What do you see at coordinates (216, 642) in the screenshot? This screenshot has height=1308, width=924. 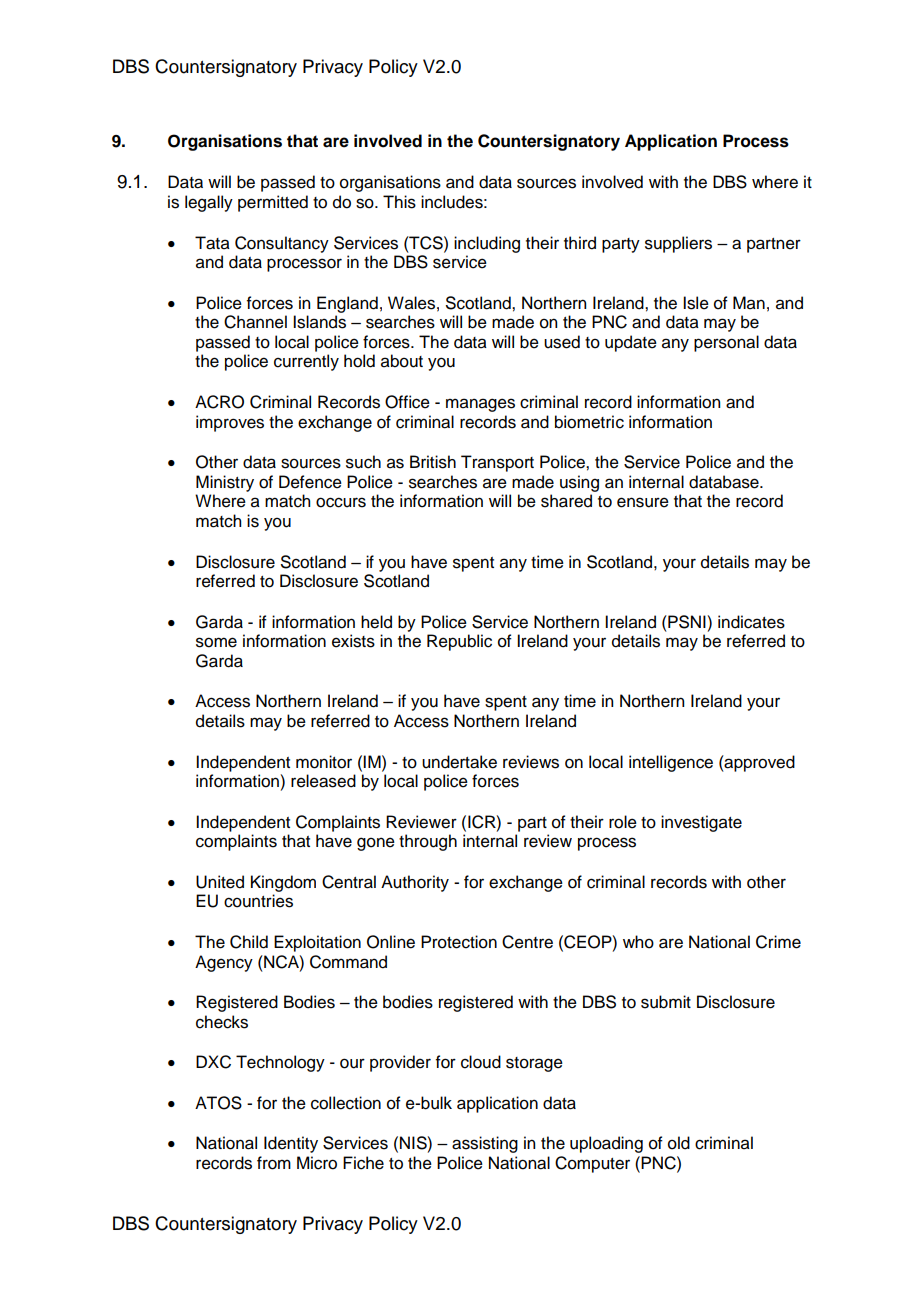 I see `some` at bounding box center [216, 642].
